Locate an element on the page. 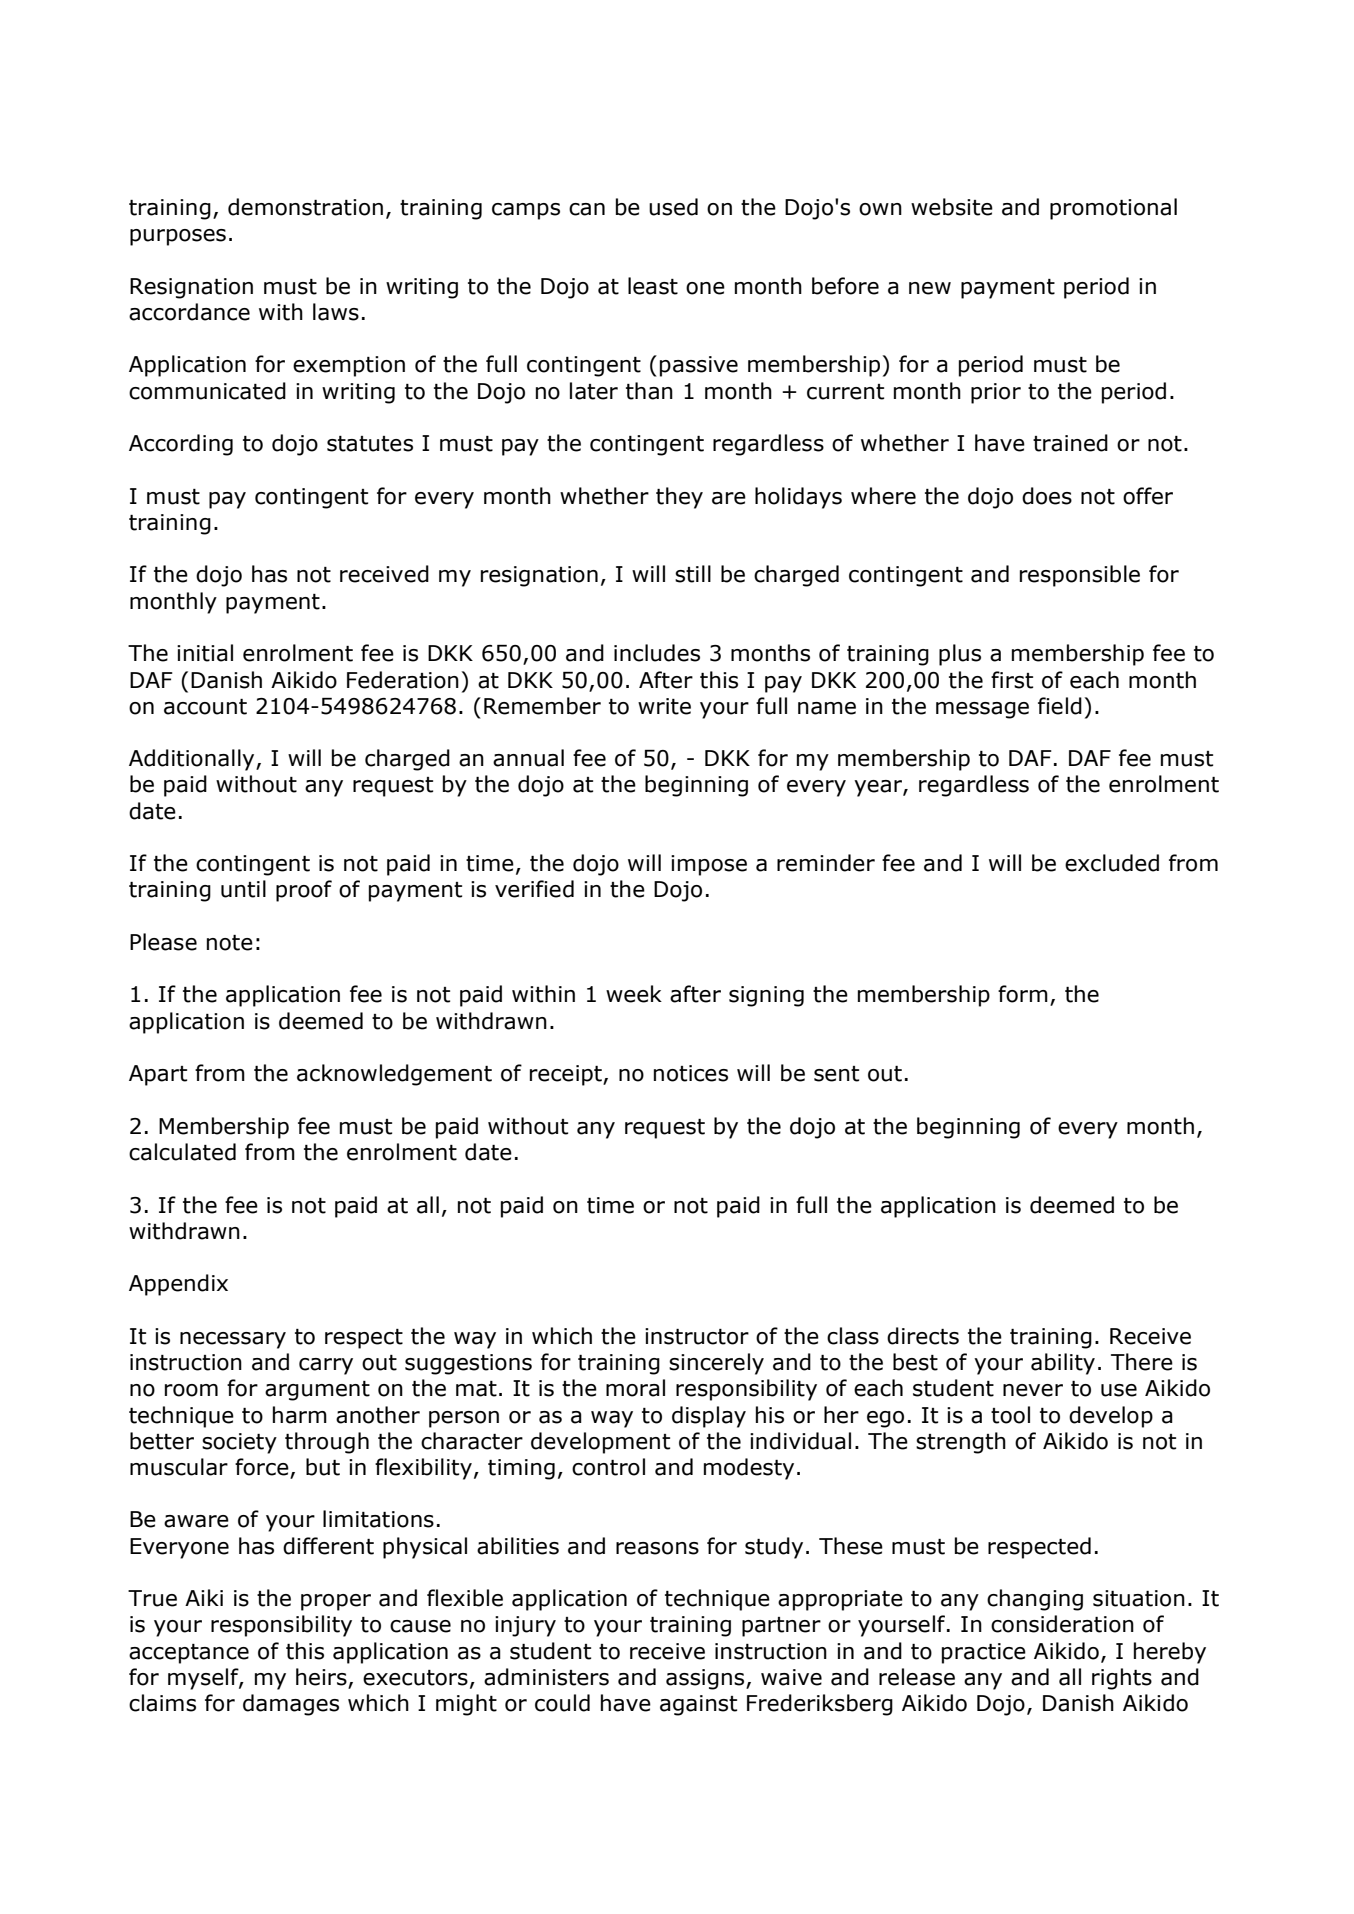 The width and height of the image is (1354, 1914). directs is located at coordinates (923, 1336).
